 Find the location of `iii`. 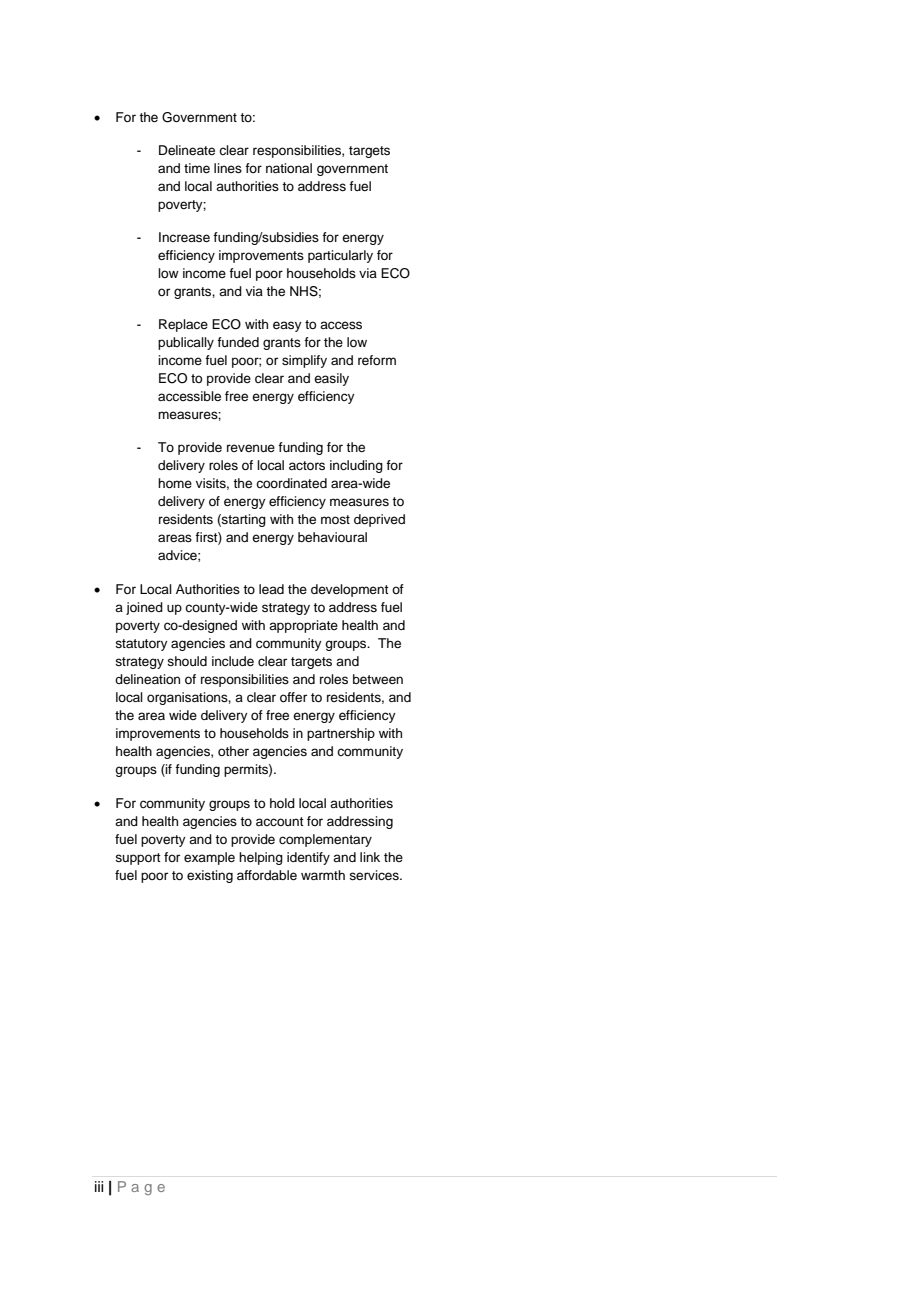

iii is located at coordinates (99, 1186).
